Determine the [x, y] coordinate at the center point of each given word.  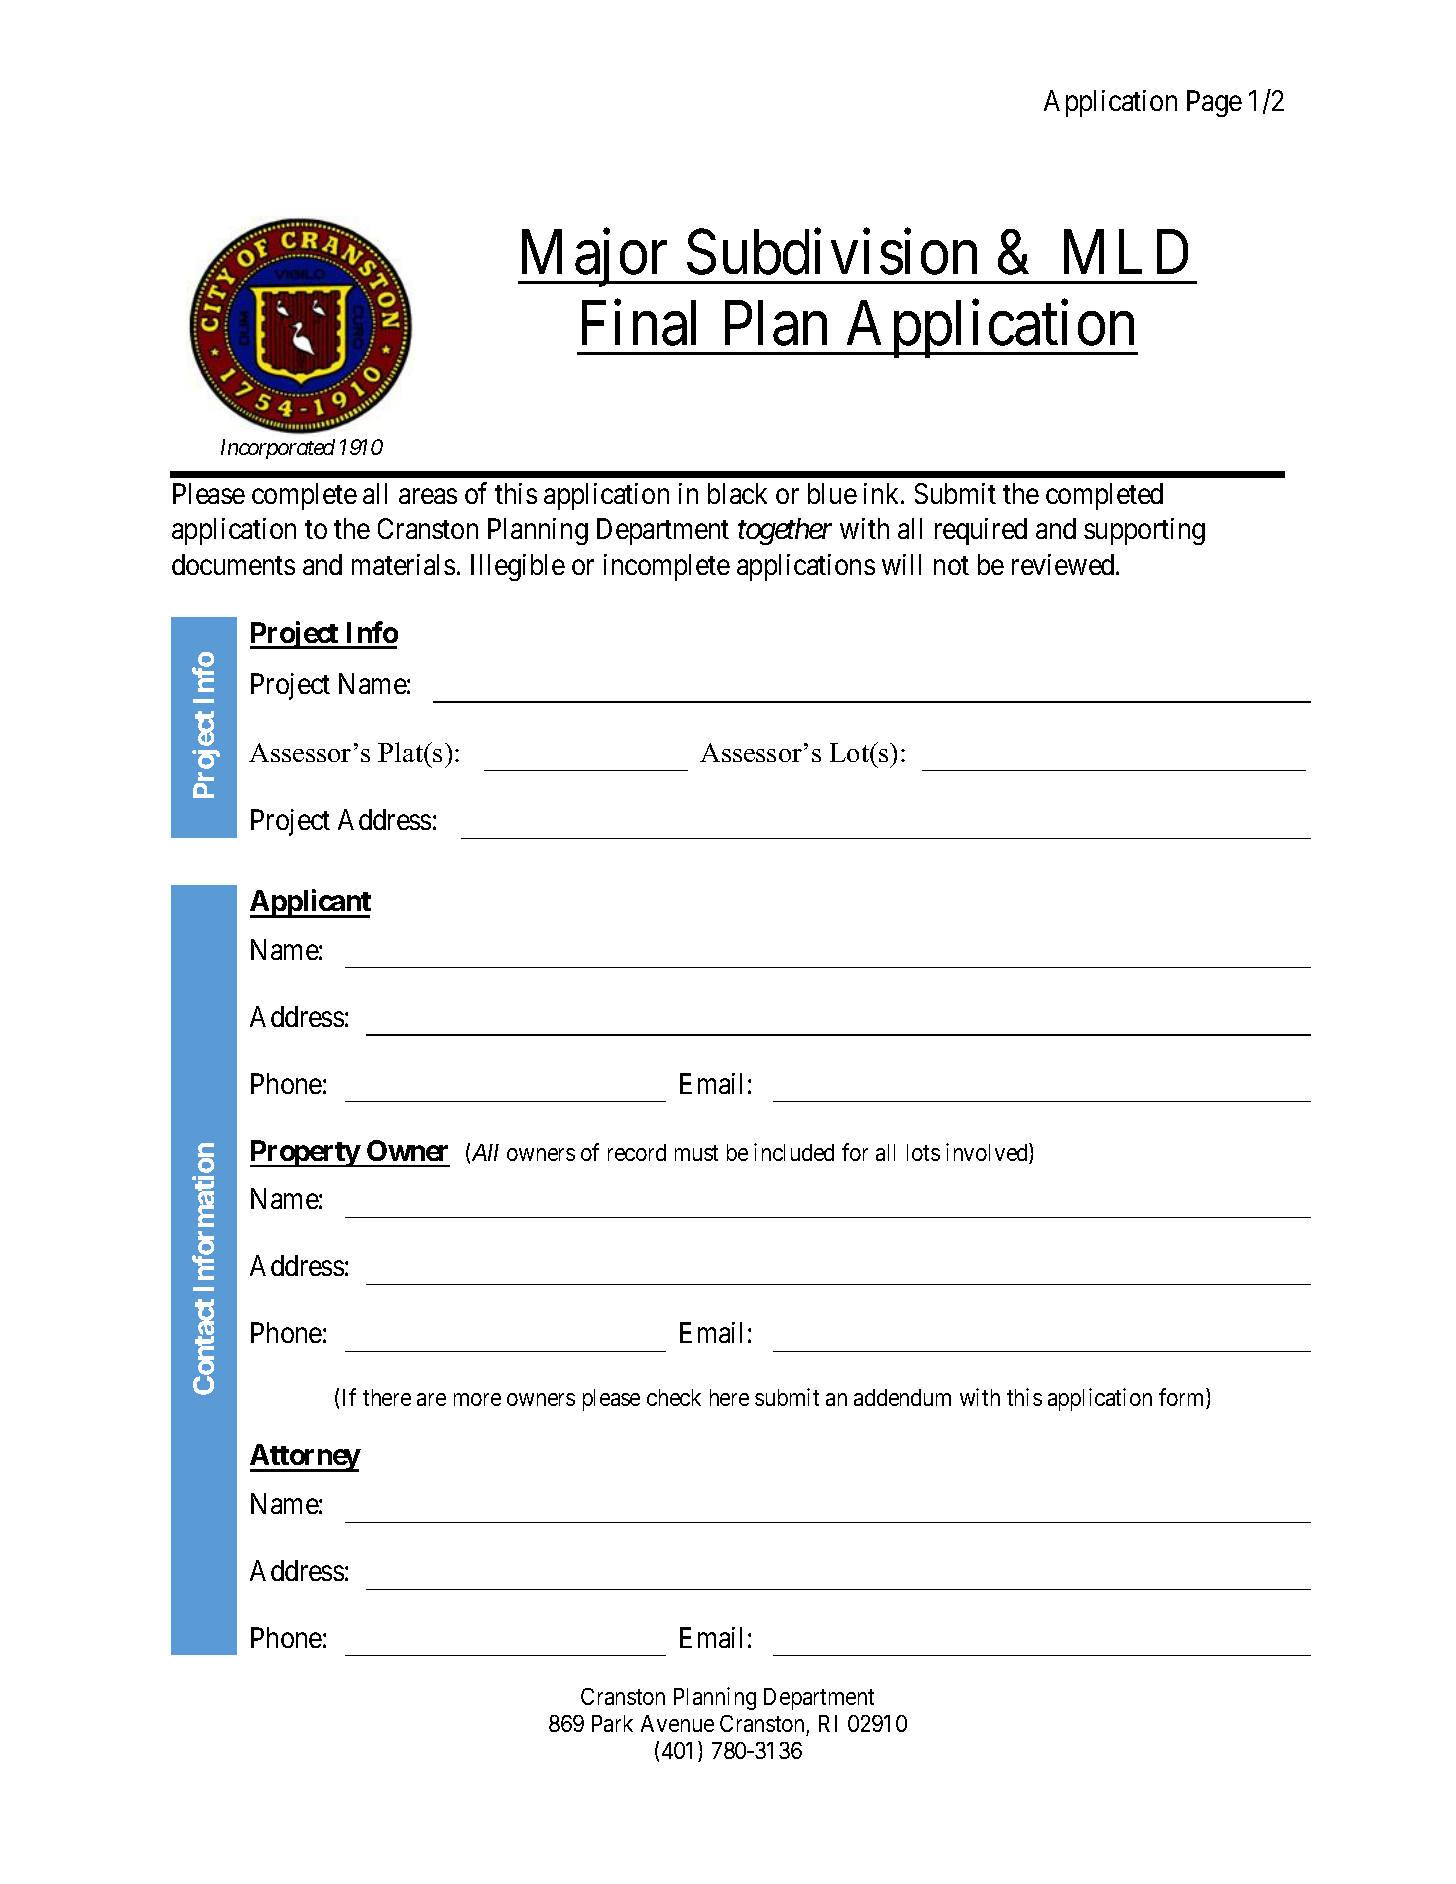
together [785, 531]
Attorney [305, 1458]
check [674, 1397]
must [696, 1153]
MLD [1126, 252]
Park [612, 1723]
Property [305, 1153]
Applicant [310, 903]
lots [923, 1152]
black [737, 493]
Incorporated [278, 449]
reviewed [1064, 564]
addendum [902, 1397]
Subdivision [832, 252]
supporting [1144, 531]
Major [595, 258]
